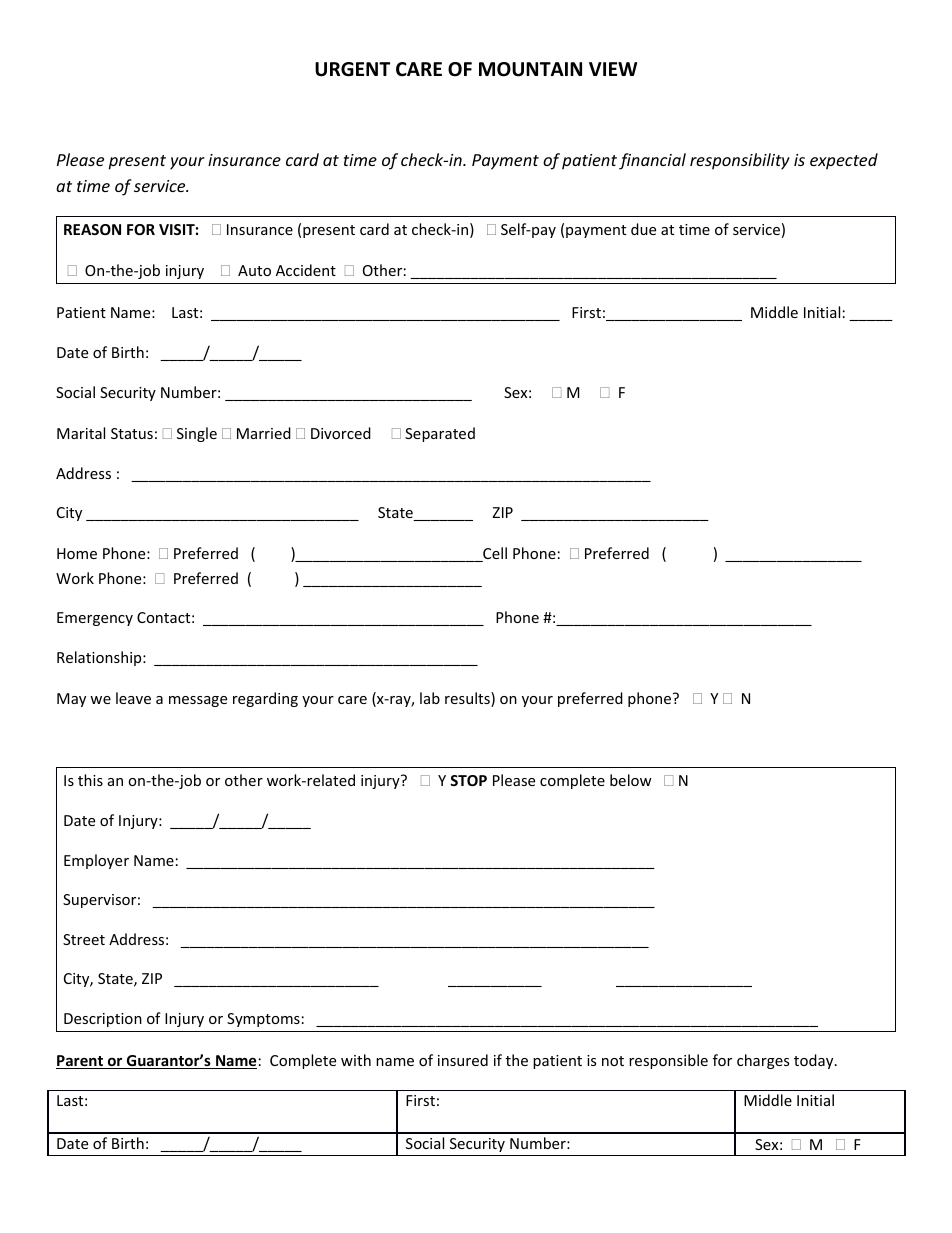 The image size is (952, 1233). What do you see at coordinates (103, 1020) in the screenshot?
I see `Description` at bounding box center [103, 1020].
